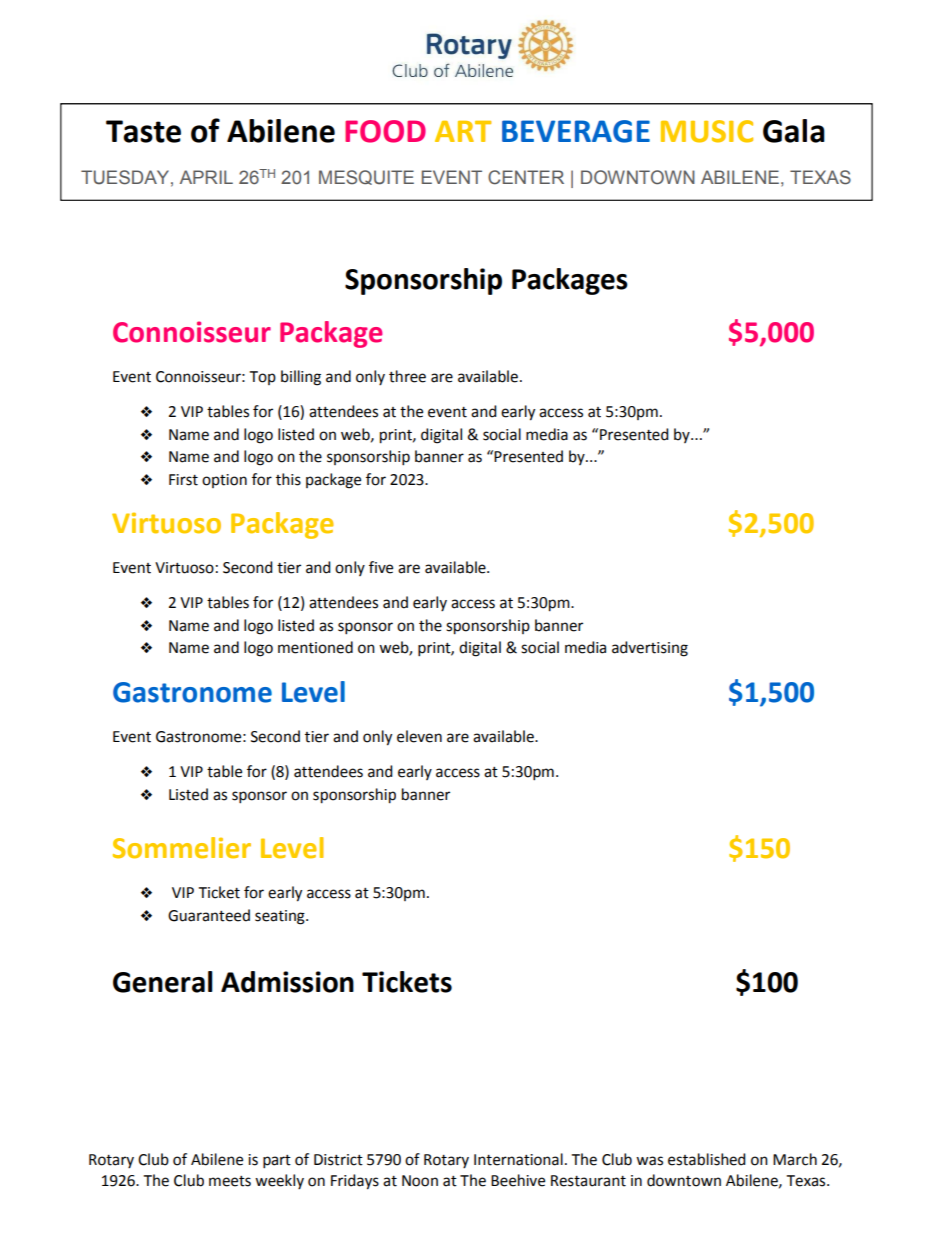 The height and width of the image is (1233, 952). I want to click on MUSIC, so click(707, 131).
